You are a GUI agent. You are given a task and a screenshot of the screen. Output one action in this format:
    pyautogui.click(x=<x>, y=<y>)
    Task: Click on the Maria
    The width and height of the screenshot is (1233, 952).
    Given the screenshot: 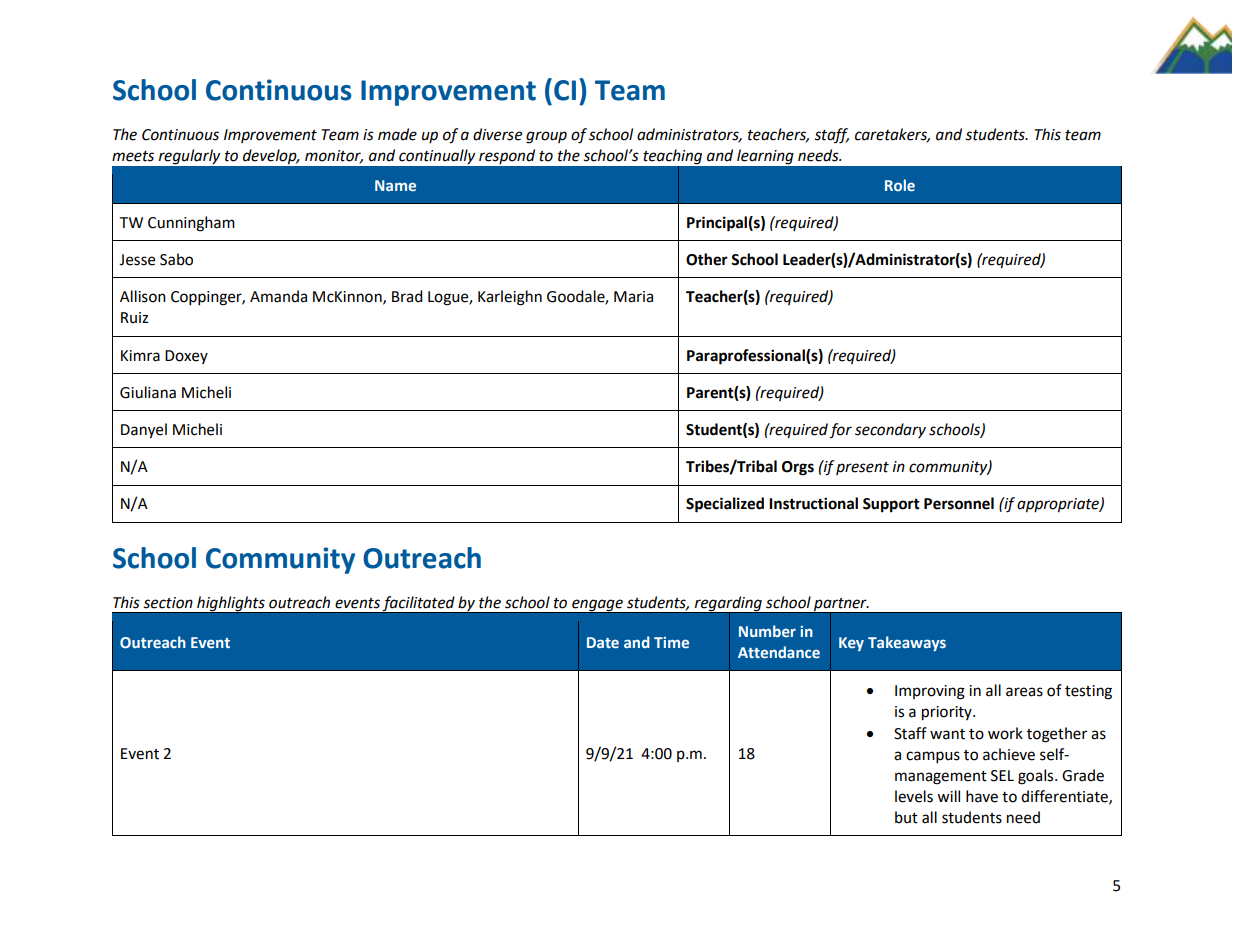 What is the action you would take?
    pyautogui.click(x=633, y=297)
